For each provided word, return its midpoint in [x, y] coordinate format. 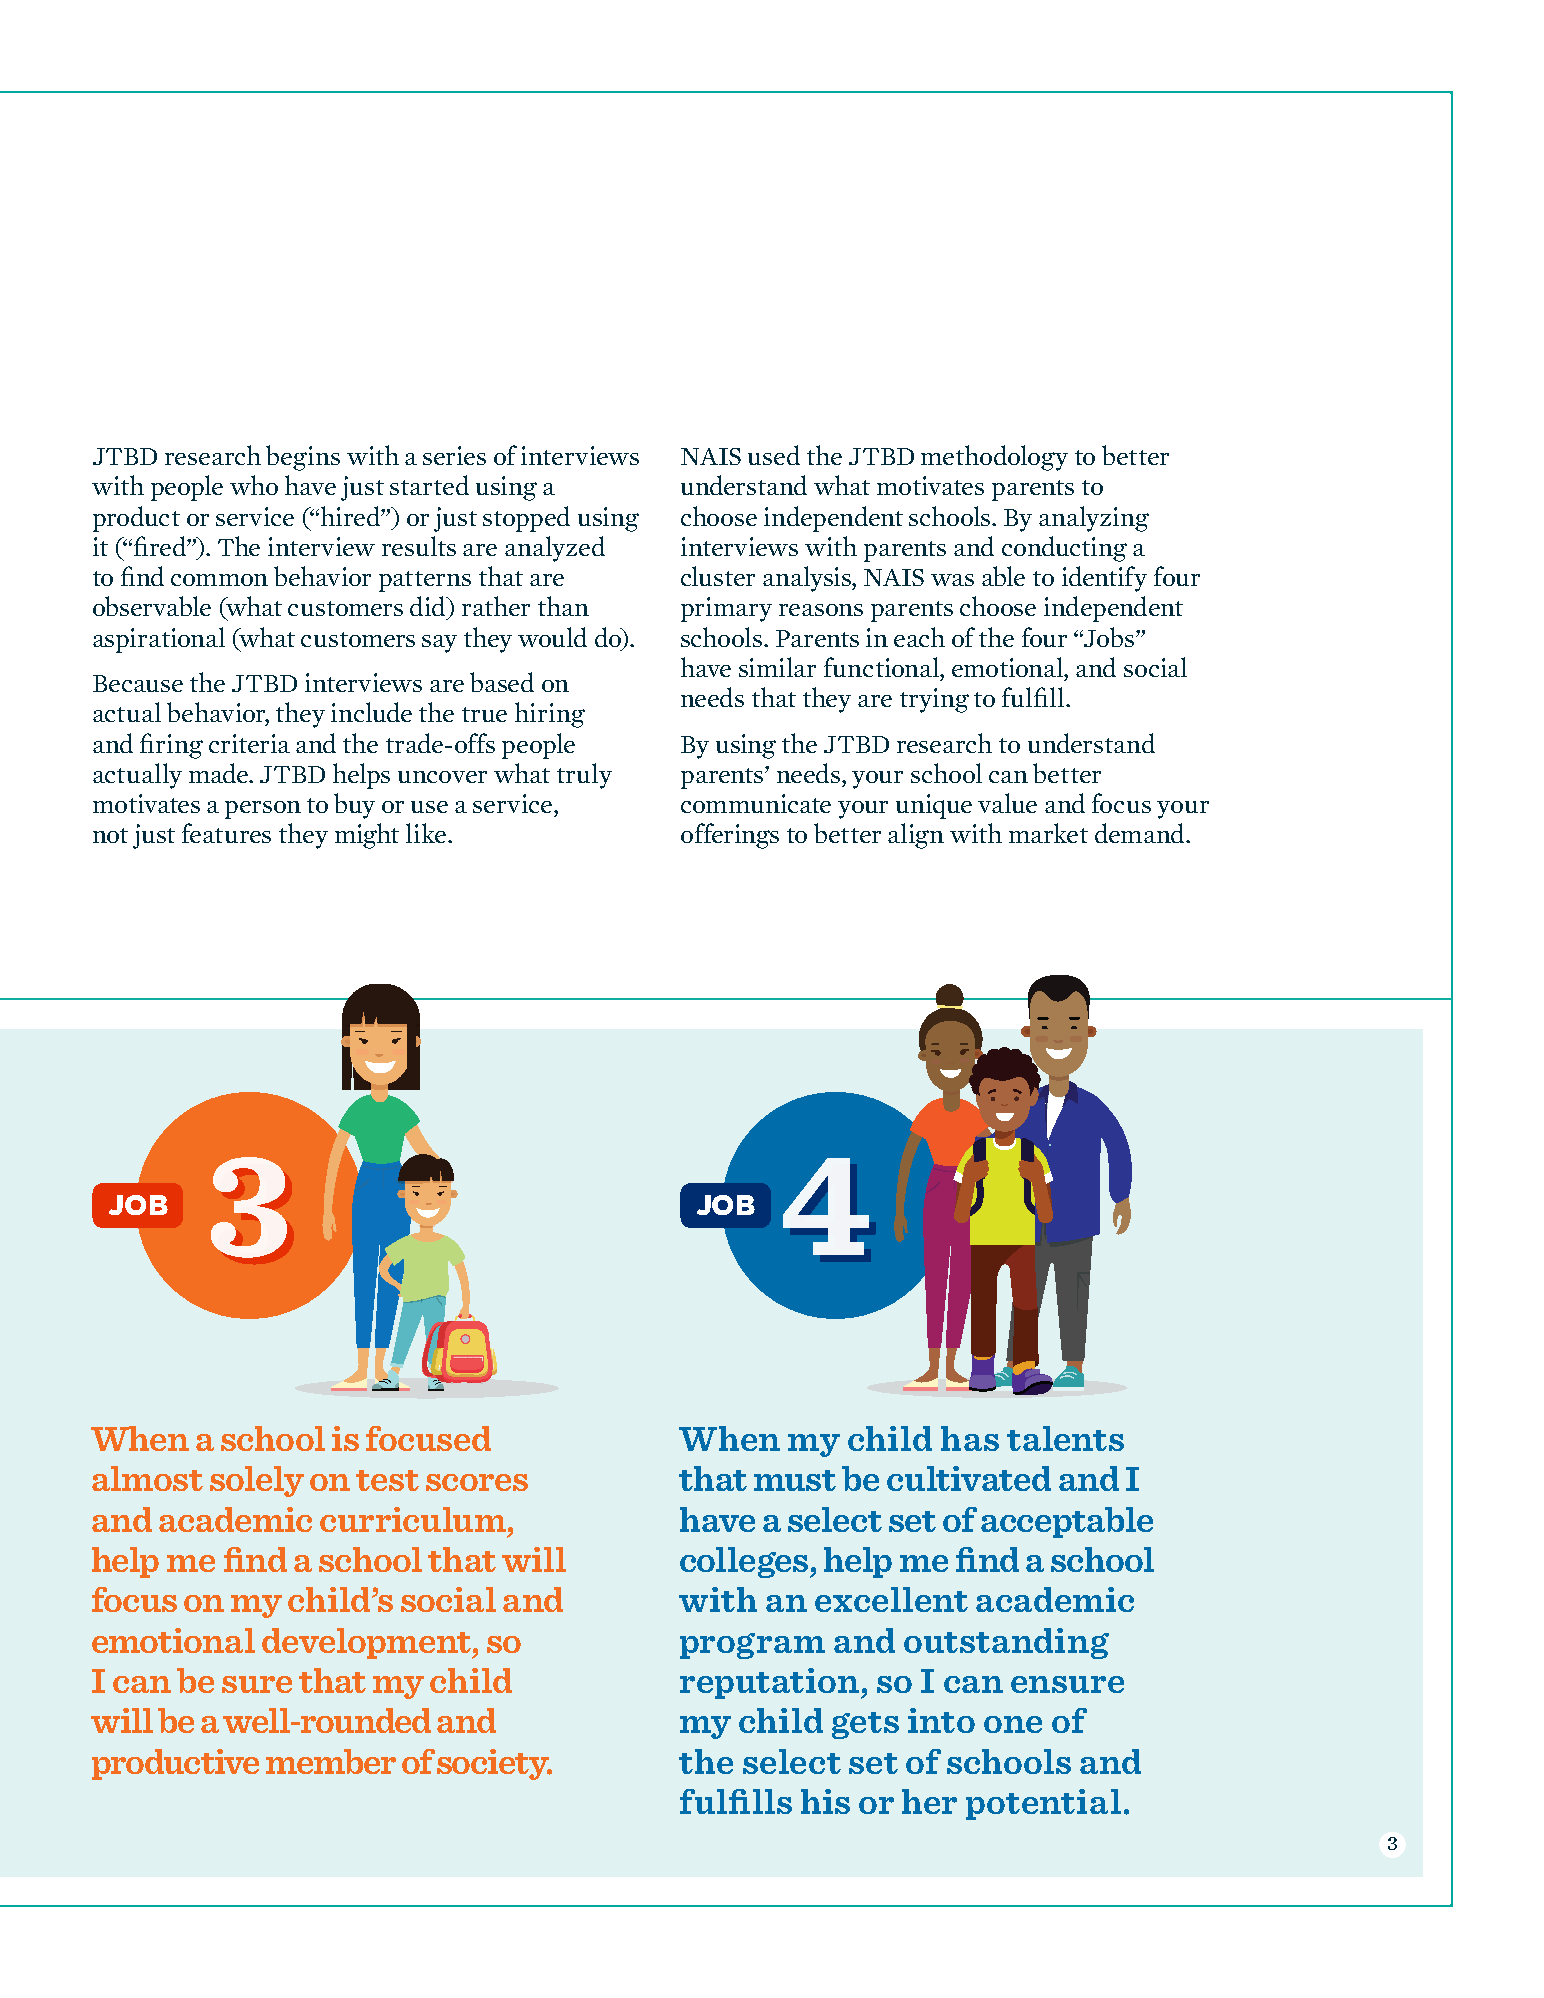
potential [1043, 1804]
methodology [994, 458]
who [254, 485]
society [494, 1764]
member [331, 1761]
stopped [526, 519]
